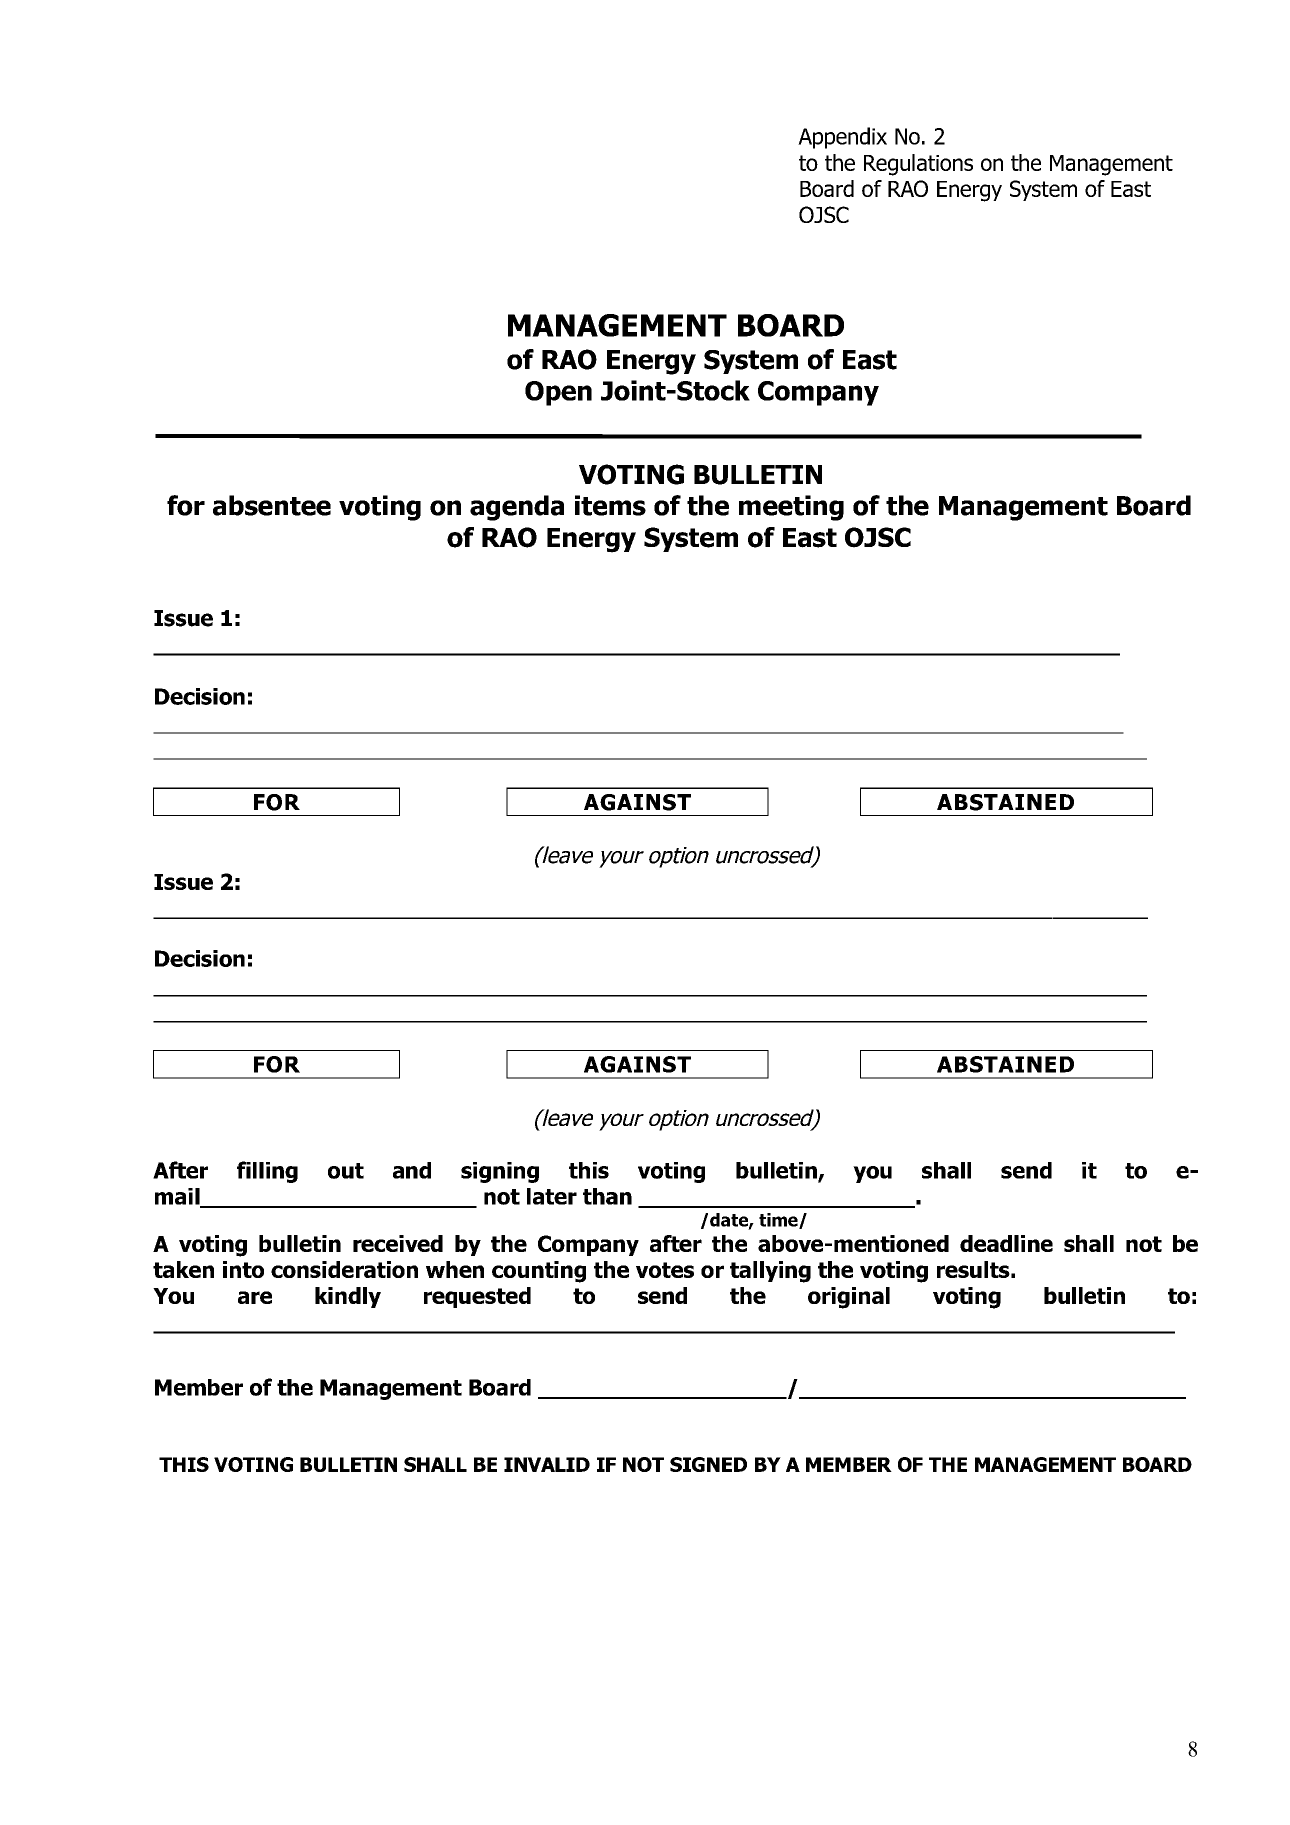 This image has height=1825, width=1290. Describe the element at coordinates (842, 138) in the image. I see `Appendix` at that location.
